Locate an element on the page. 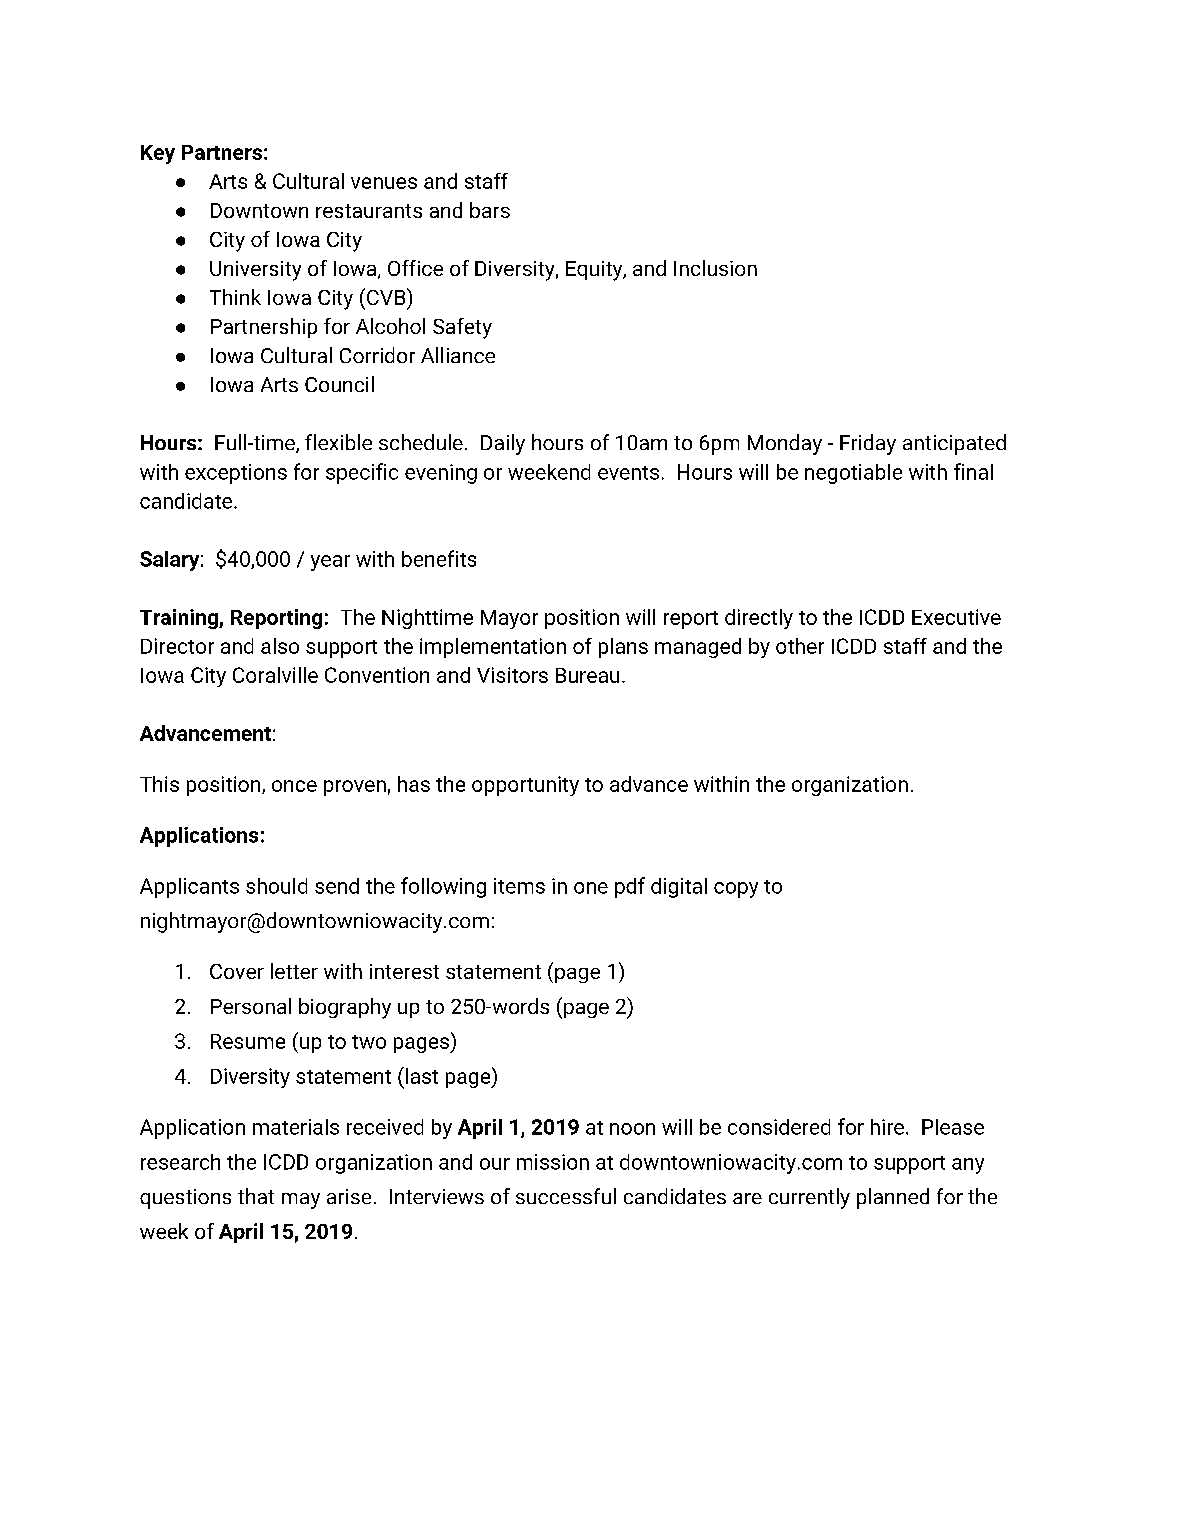 The height and width of the image is (1534, 1185). that is located at coordinates (256, 1196).
